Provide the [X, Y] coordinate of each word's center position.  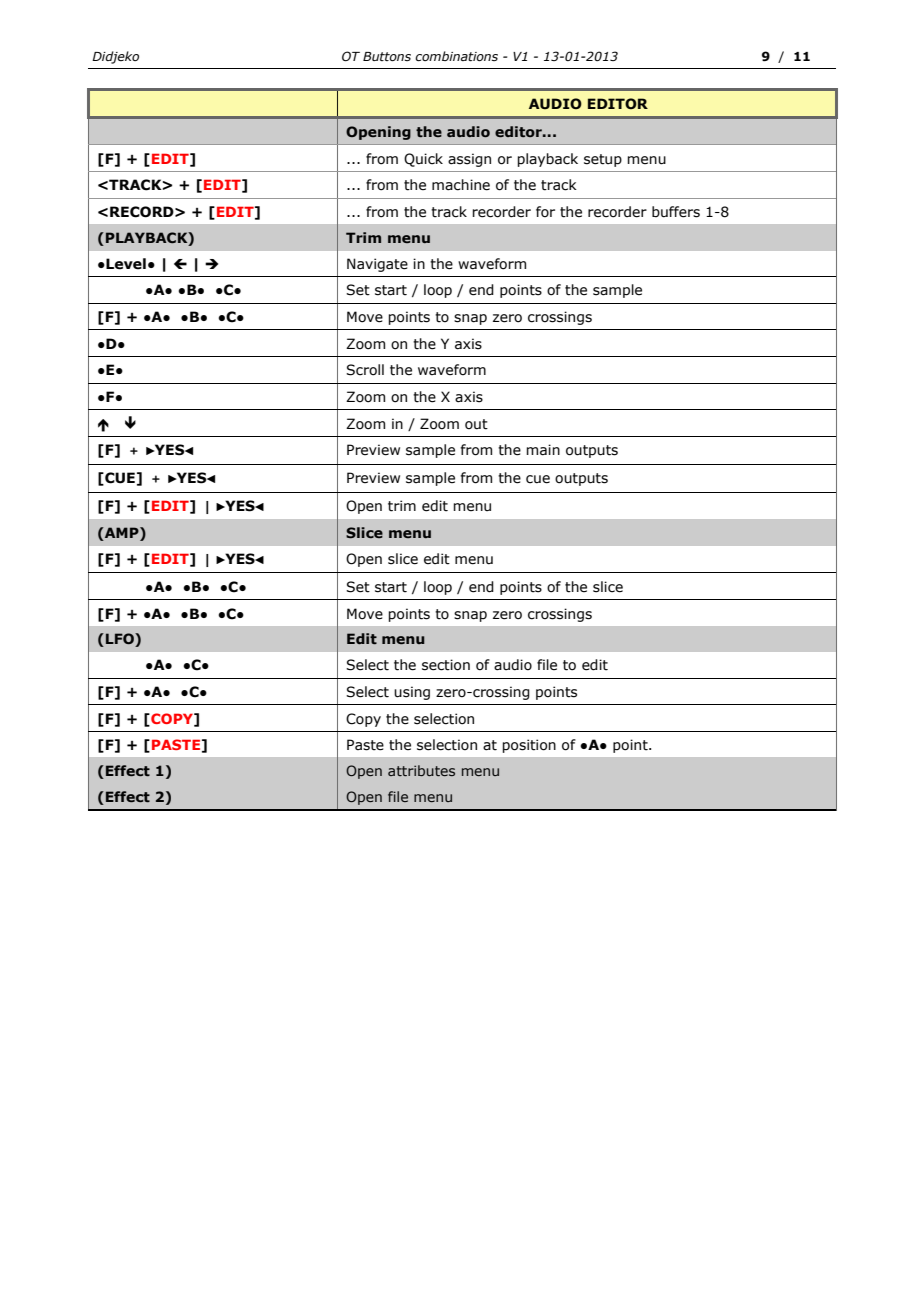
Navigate [377, 265]
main [543, 450]
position [529, 746]
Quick [423, 160]
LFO [121, 640]
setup [603, 160]
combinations [456, 56]
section [446, 665]
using [412, 693]
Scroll [365, 370]
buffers [676, 212]
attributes [421, 770]
